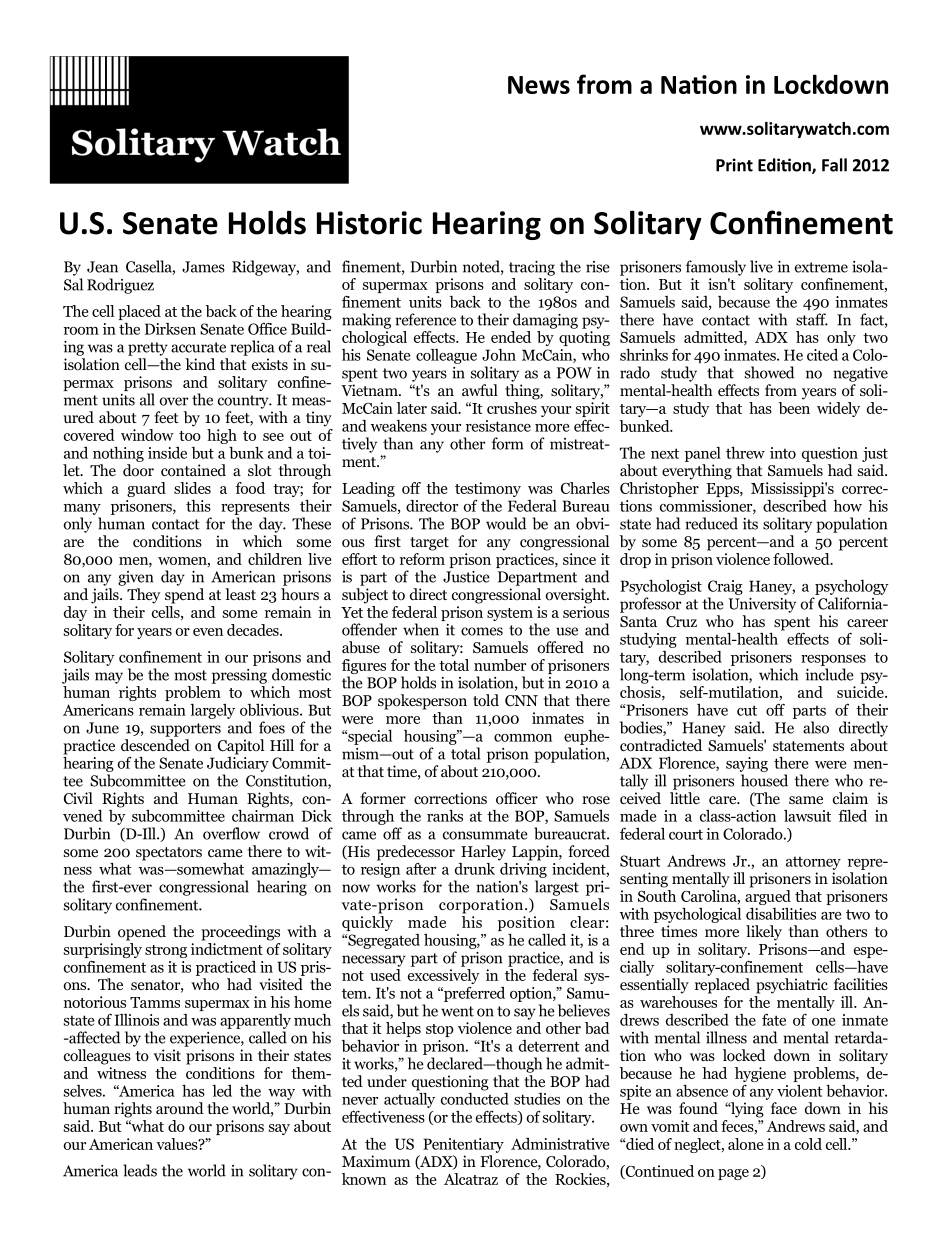 The width and height of the document is (952, 1233). What do you see at coordinates (539, 85) in the document?
I see `News` at bounding box center [539, 85].
